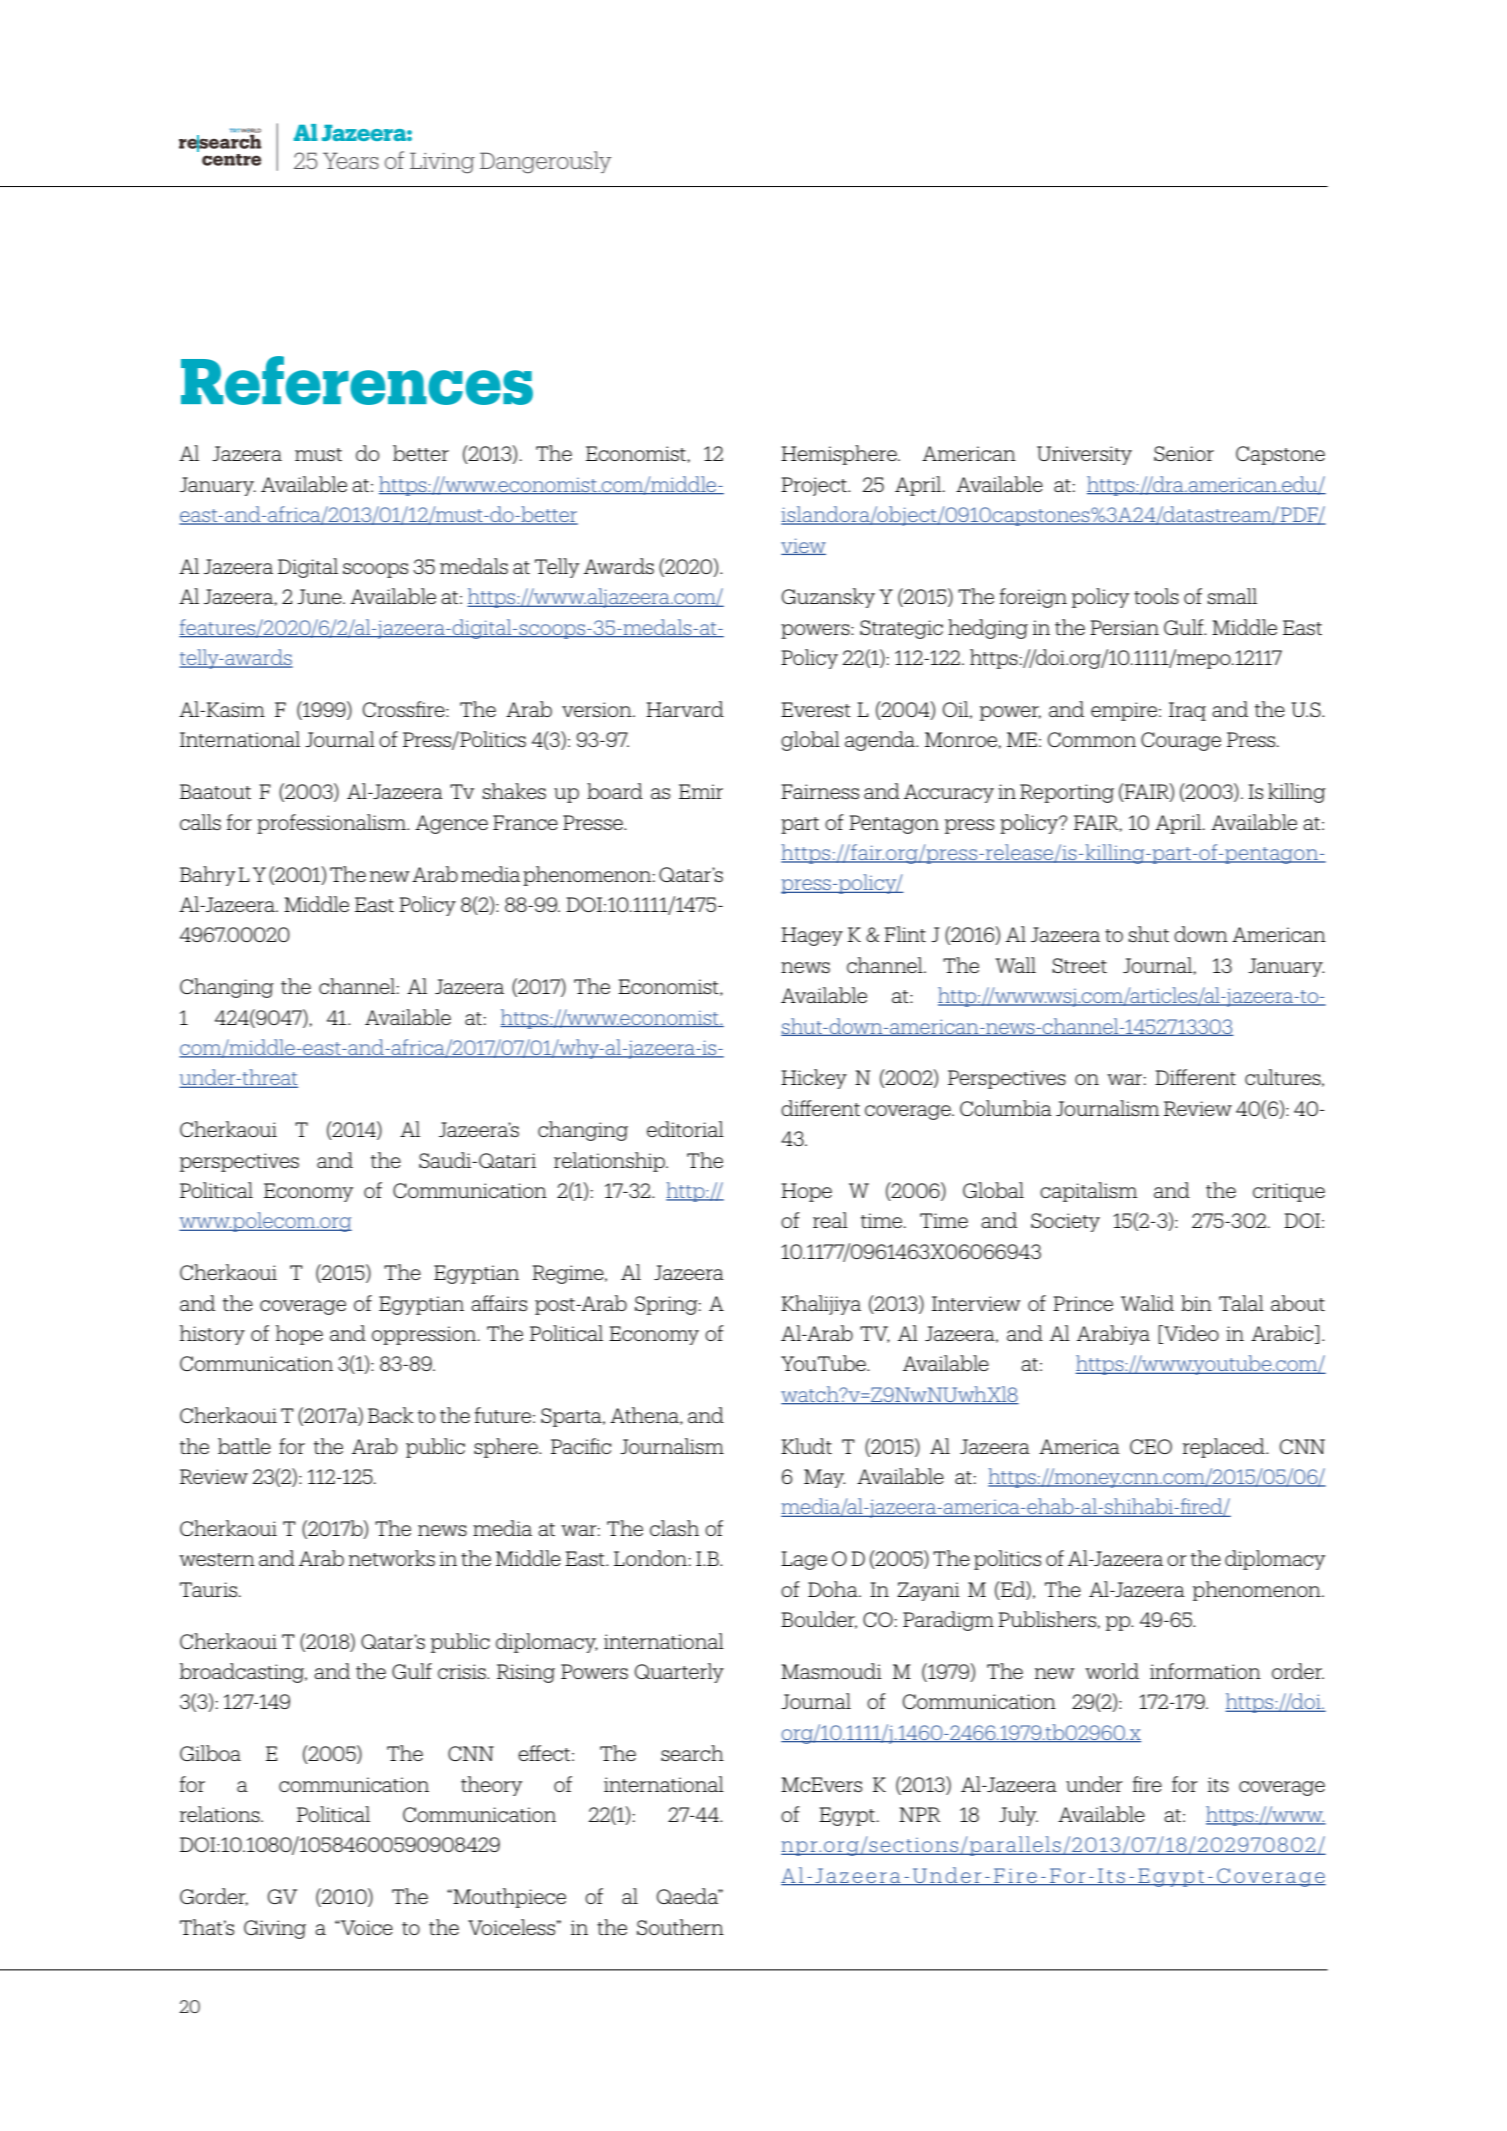 Image resolution: width=1507 pixels, height=2131 pixels. I want to click on editorial, so click(685, 1129).
